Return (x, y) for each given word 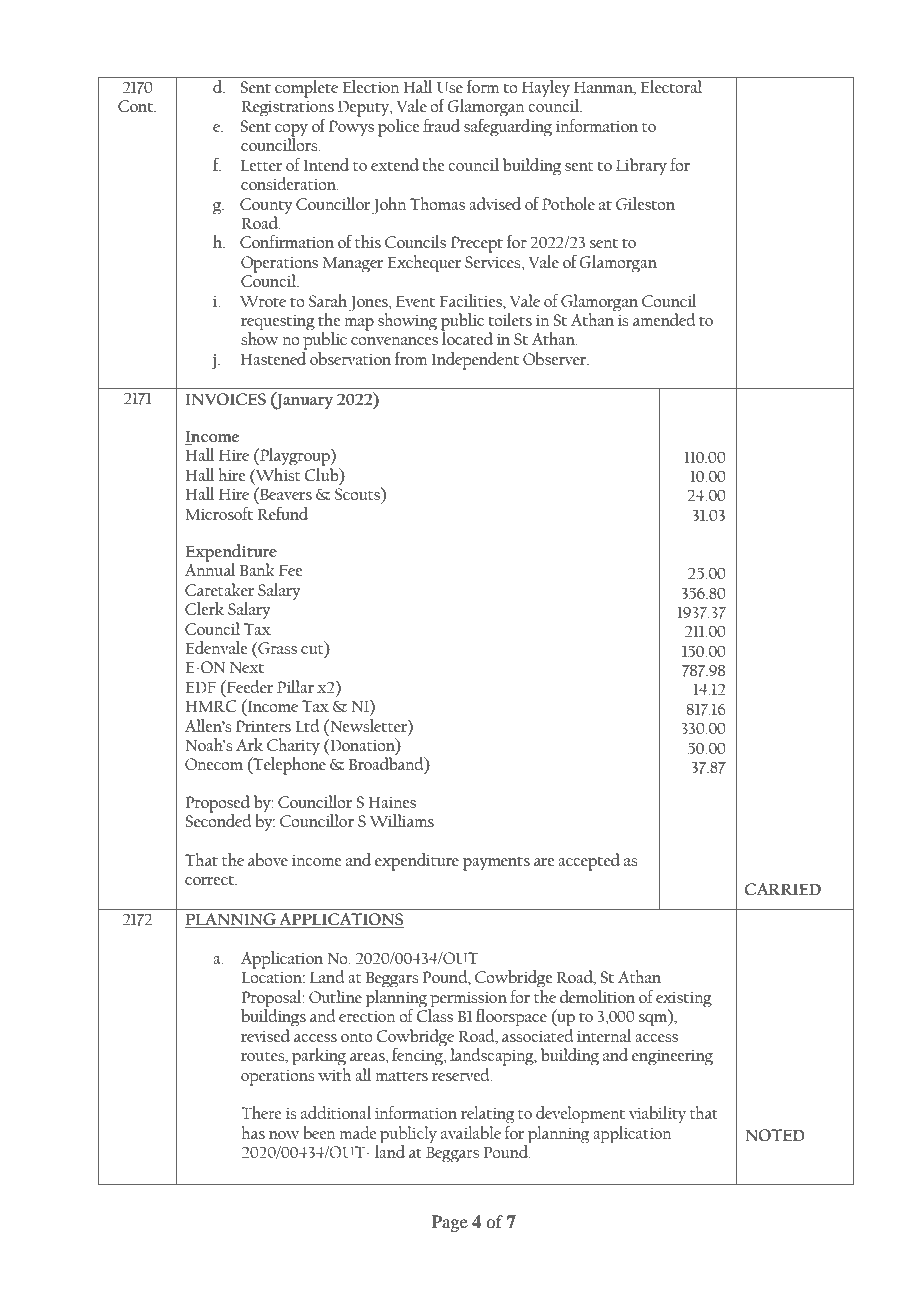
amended (664, 319)
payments (496, 863)
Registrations (288, 108)
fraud (441, 125)
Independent (475, 361)
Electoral (671, 86)
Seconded (219, 819)
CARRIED (783, 889)
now (284, 1135)
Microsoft (219, 513)
